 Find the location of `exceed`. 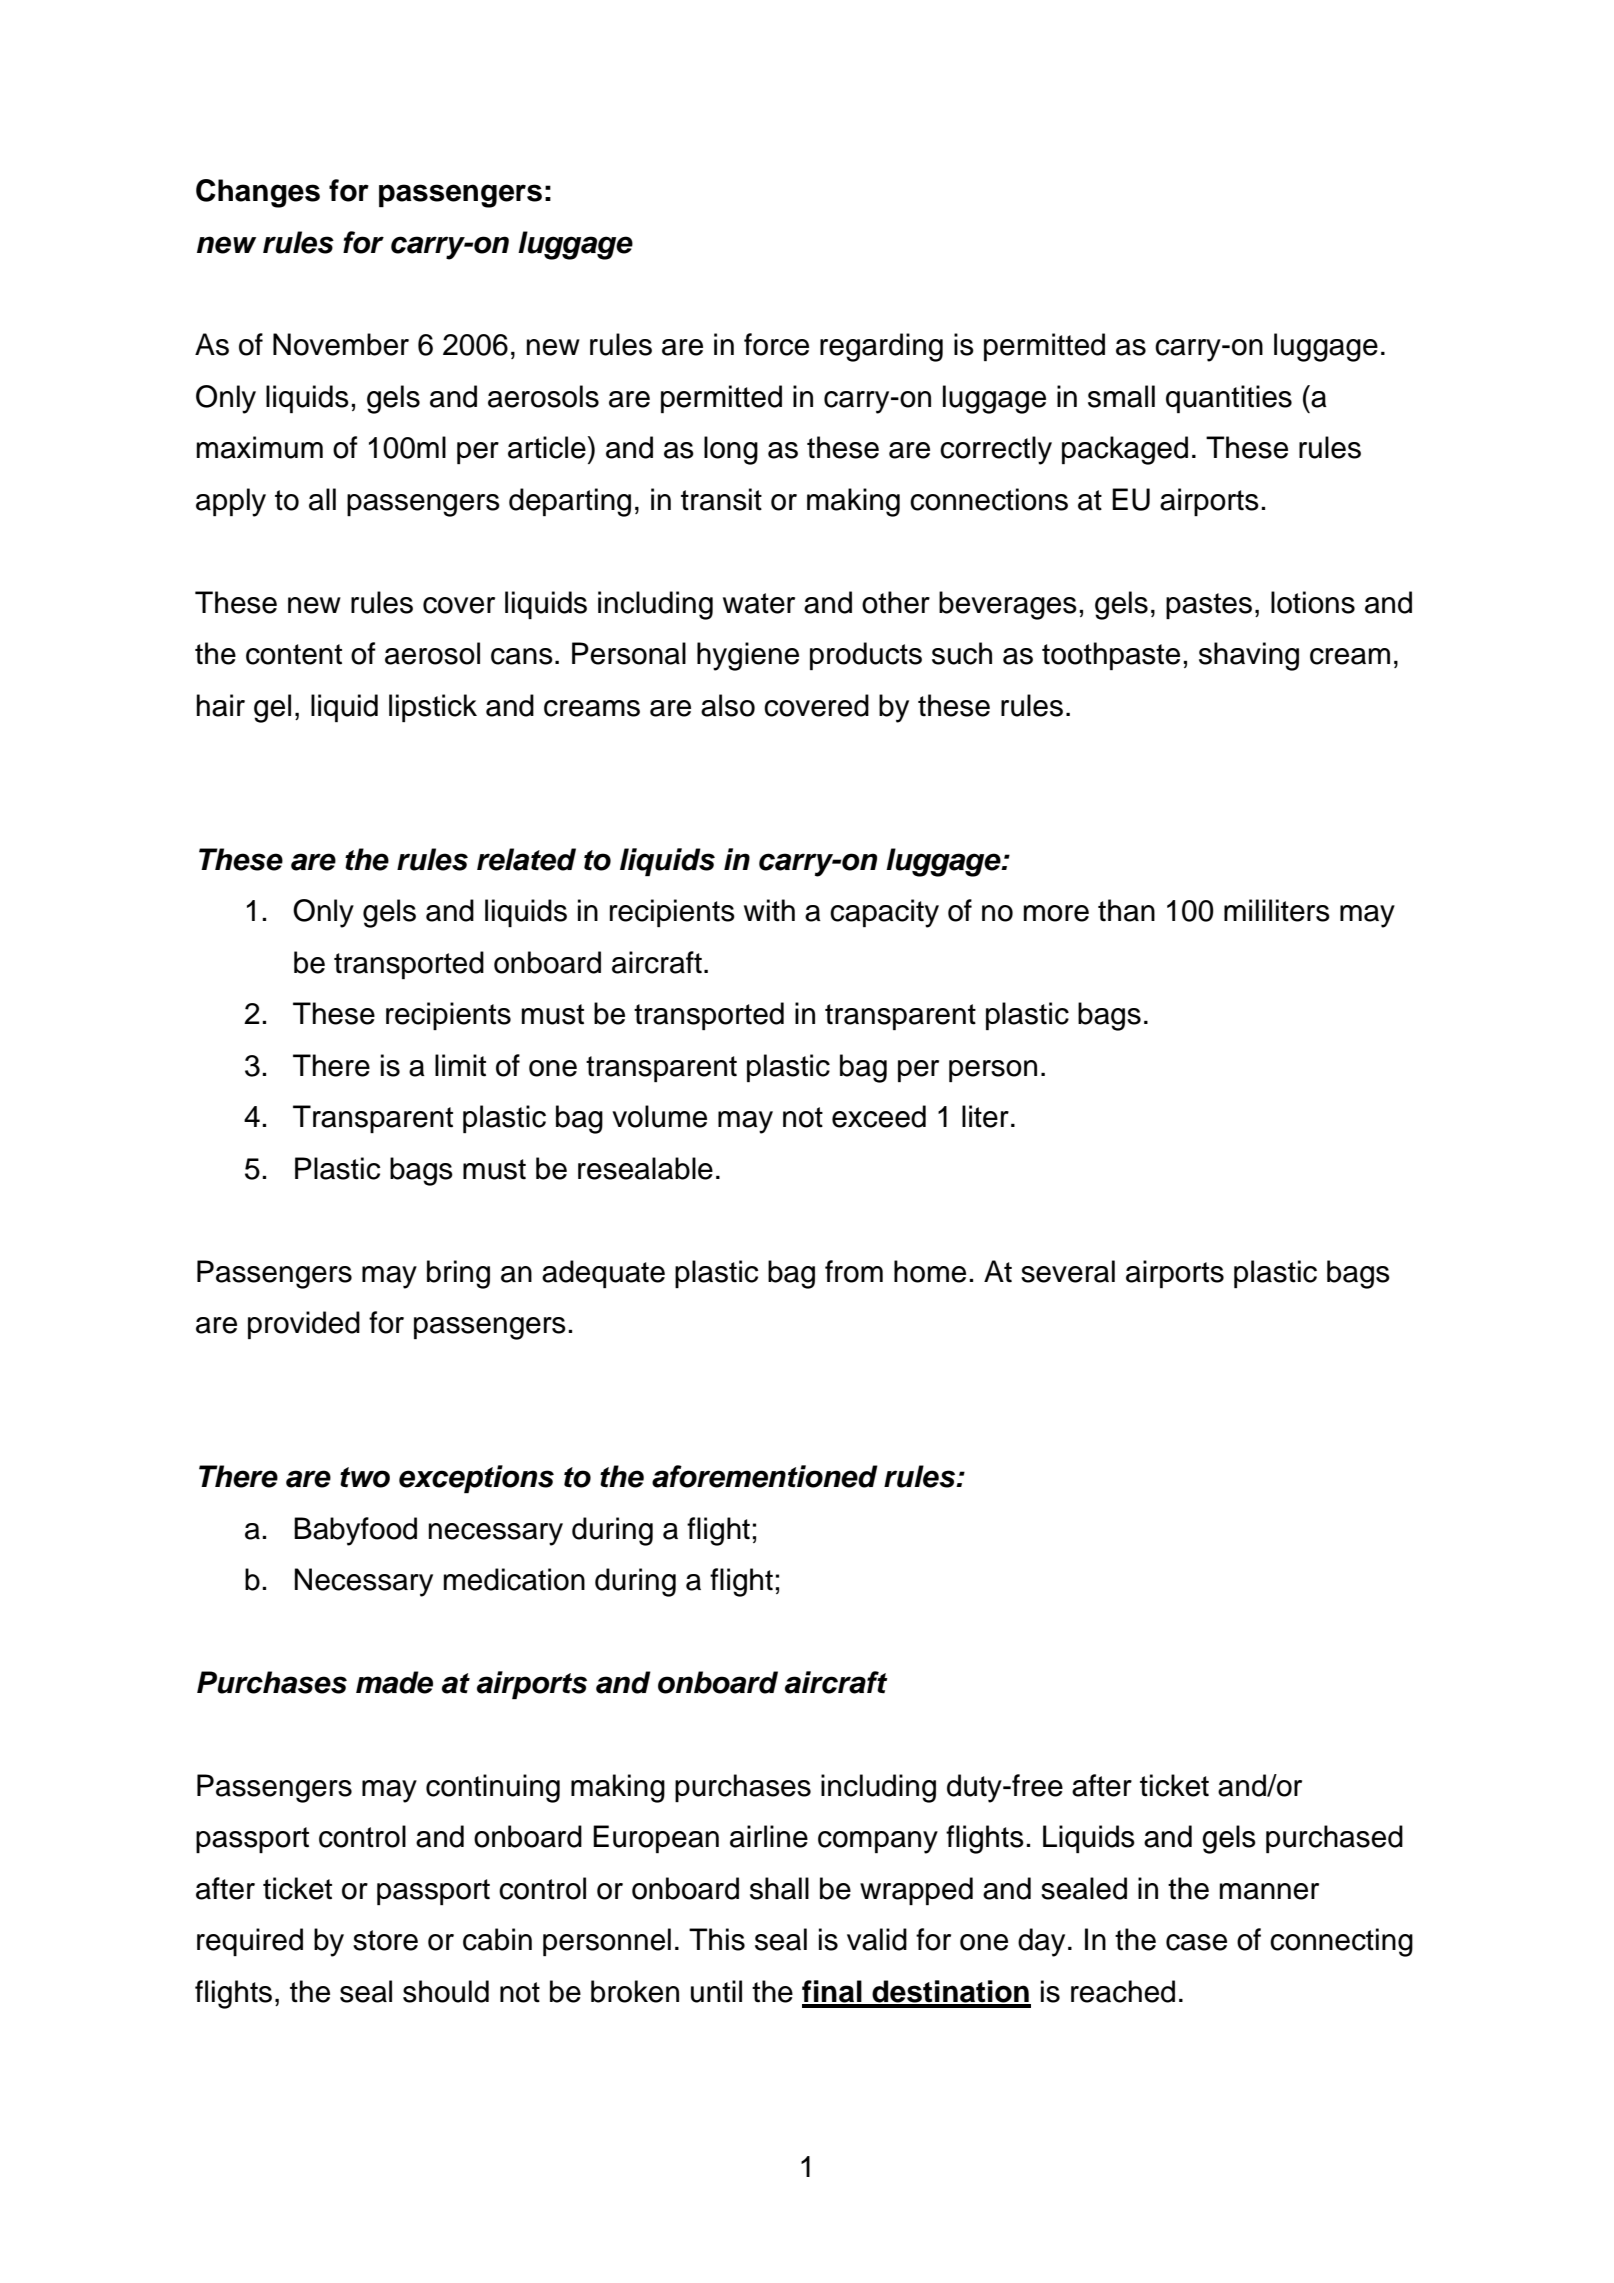

exceed is located at coordinates (879, 1116).
